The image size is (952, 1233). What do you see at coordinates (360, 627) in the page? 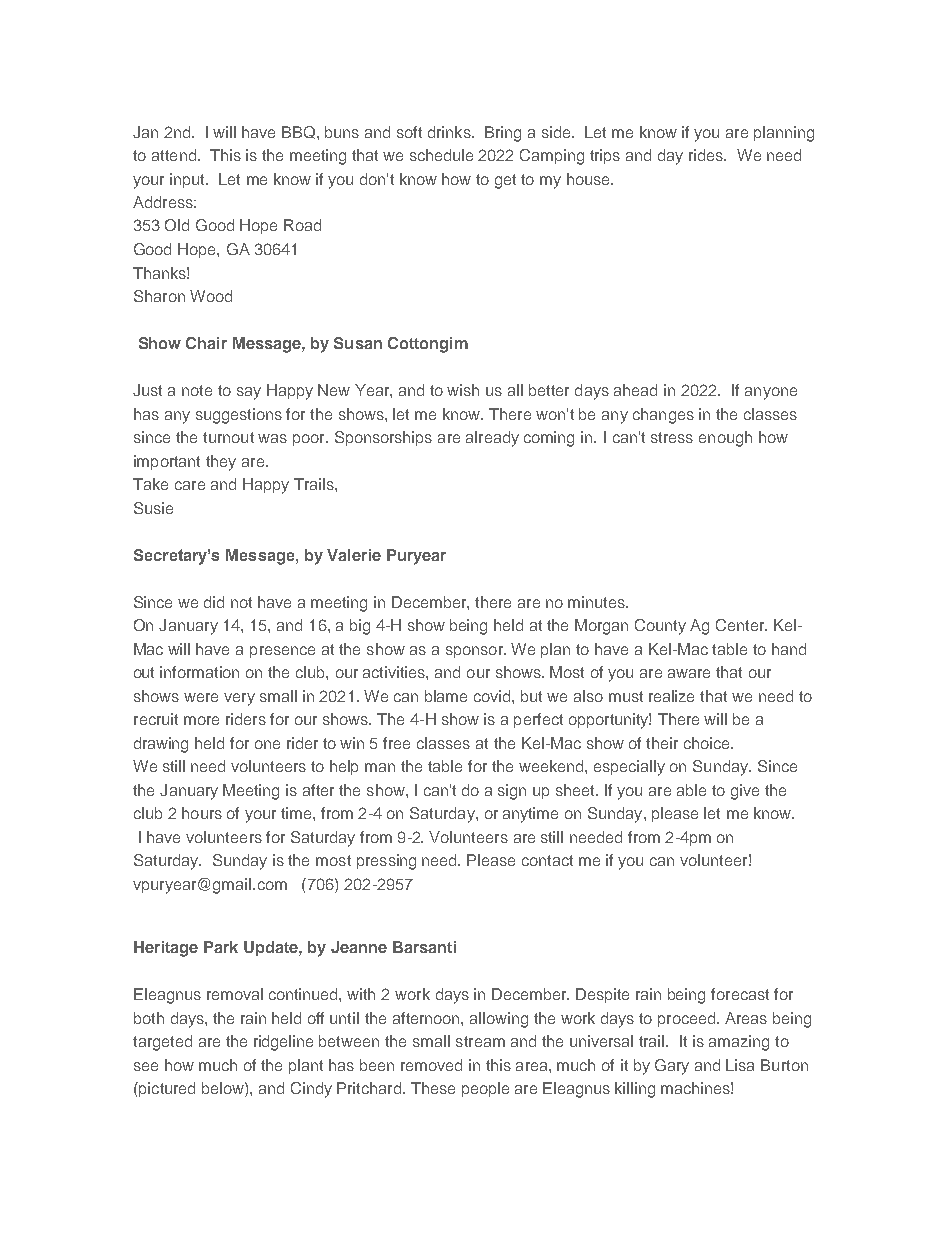
I see `big` at bounding box center [360, 627].
